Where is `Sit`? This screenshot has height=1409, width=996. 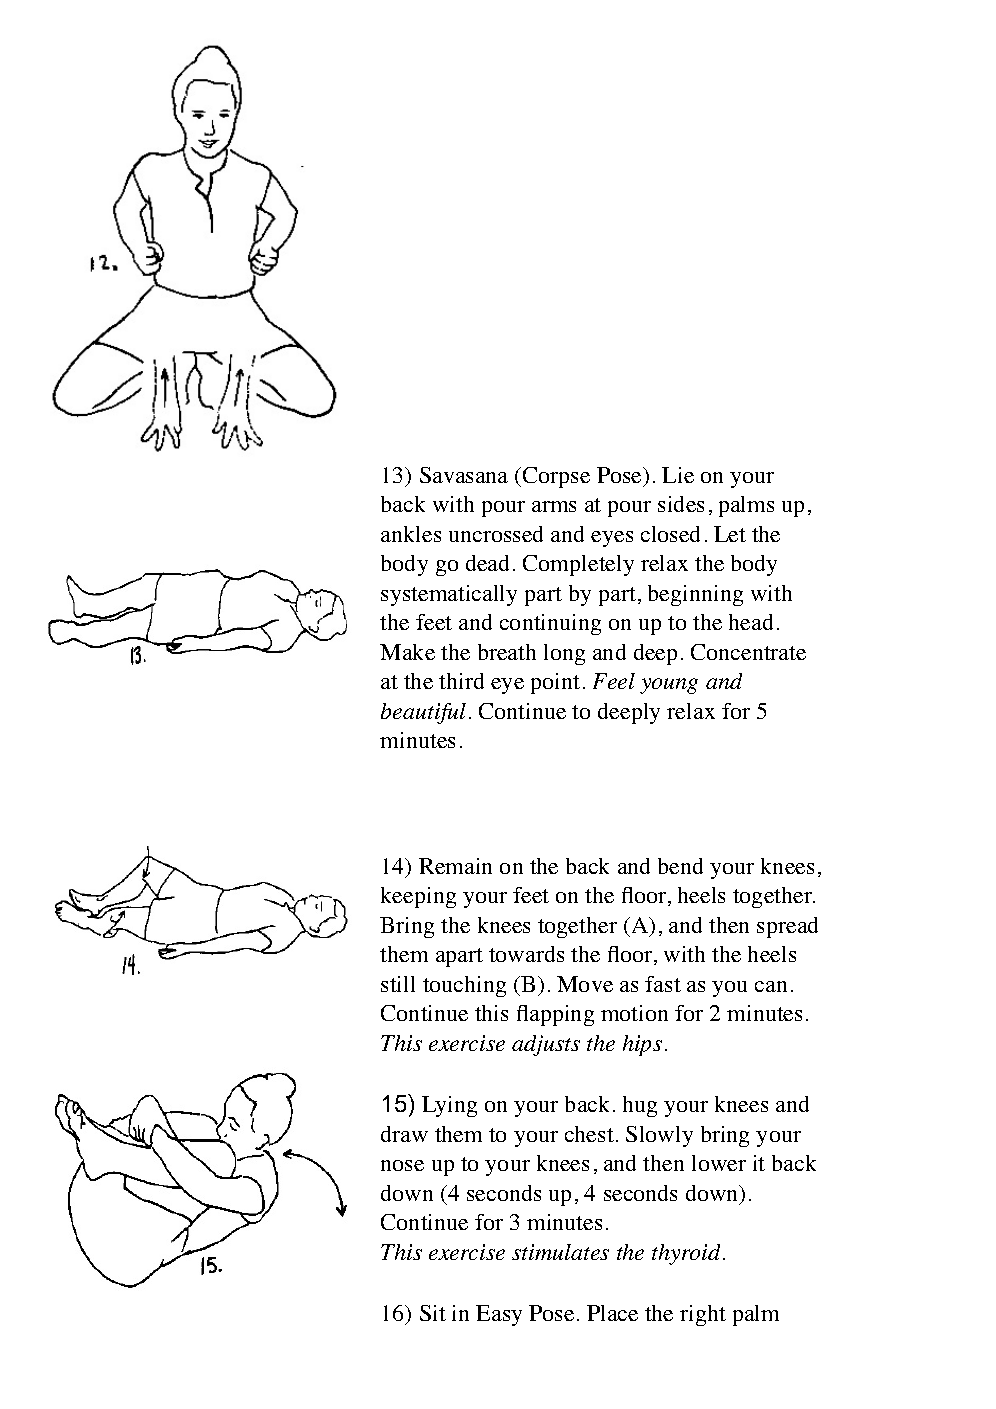
Sit is located at coordinates (433, 1313).
